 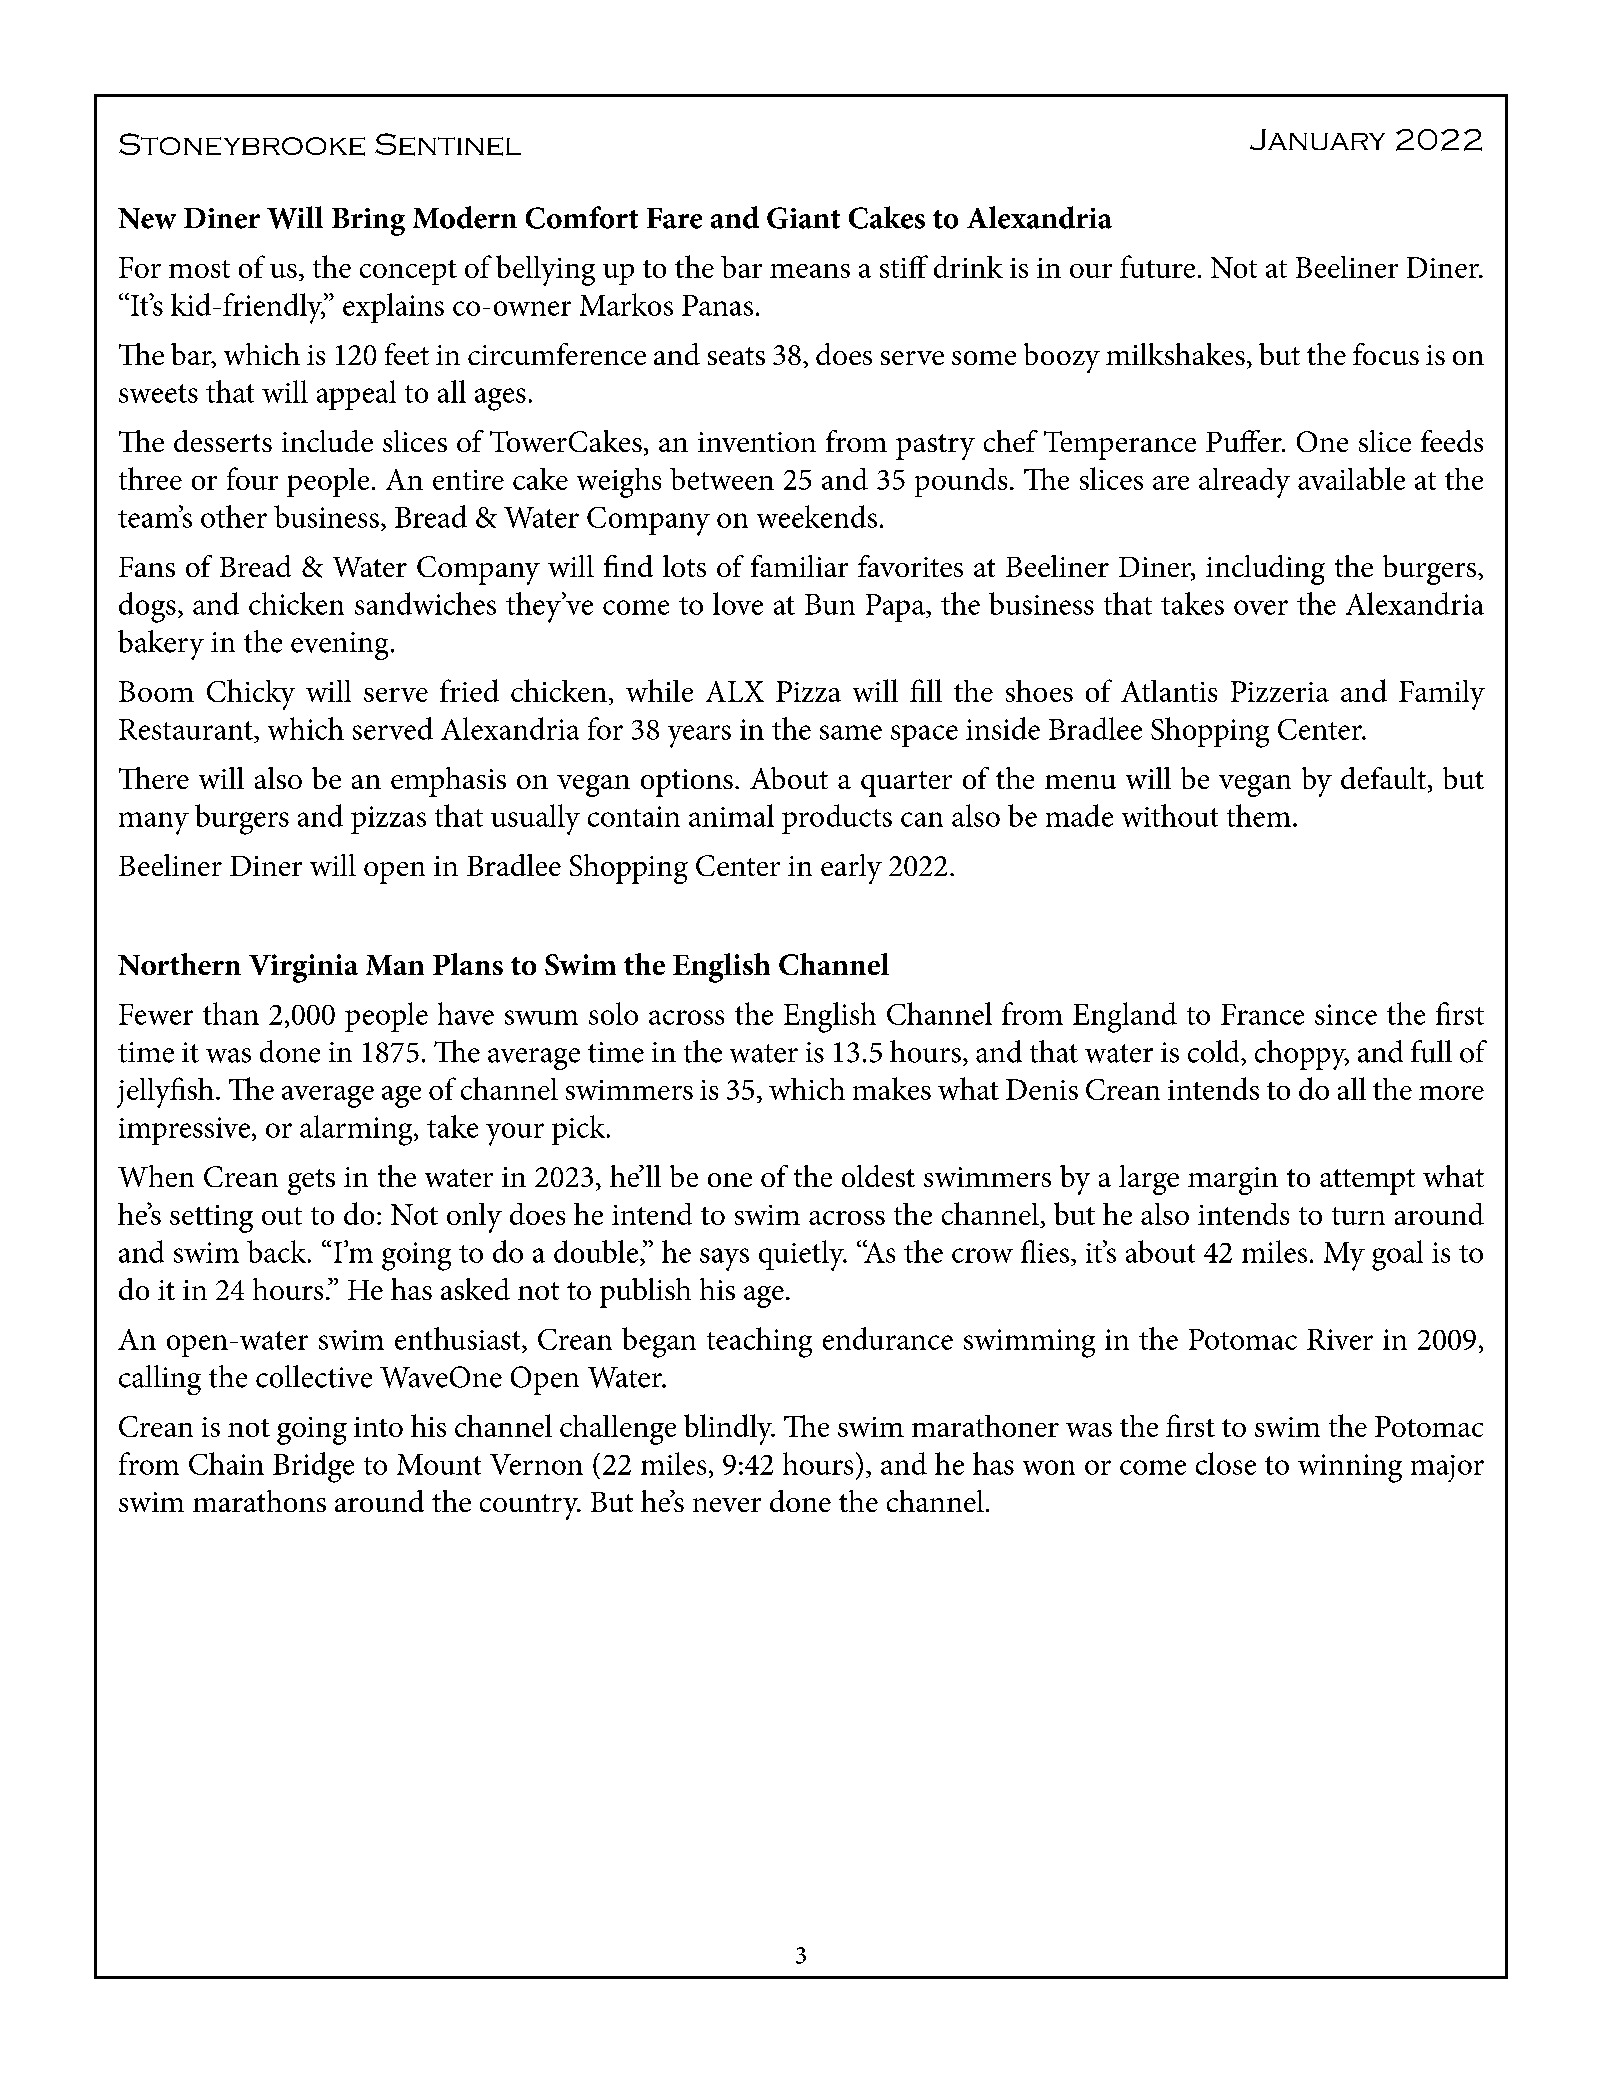 I want to click on early, so click(x=851, y=869).
